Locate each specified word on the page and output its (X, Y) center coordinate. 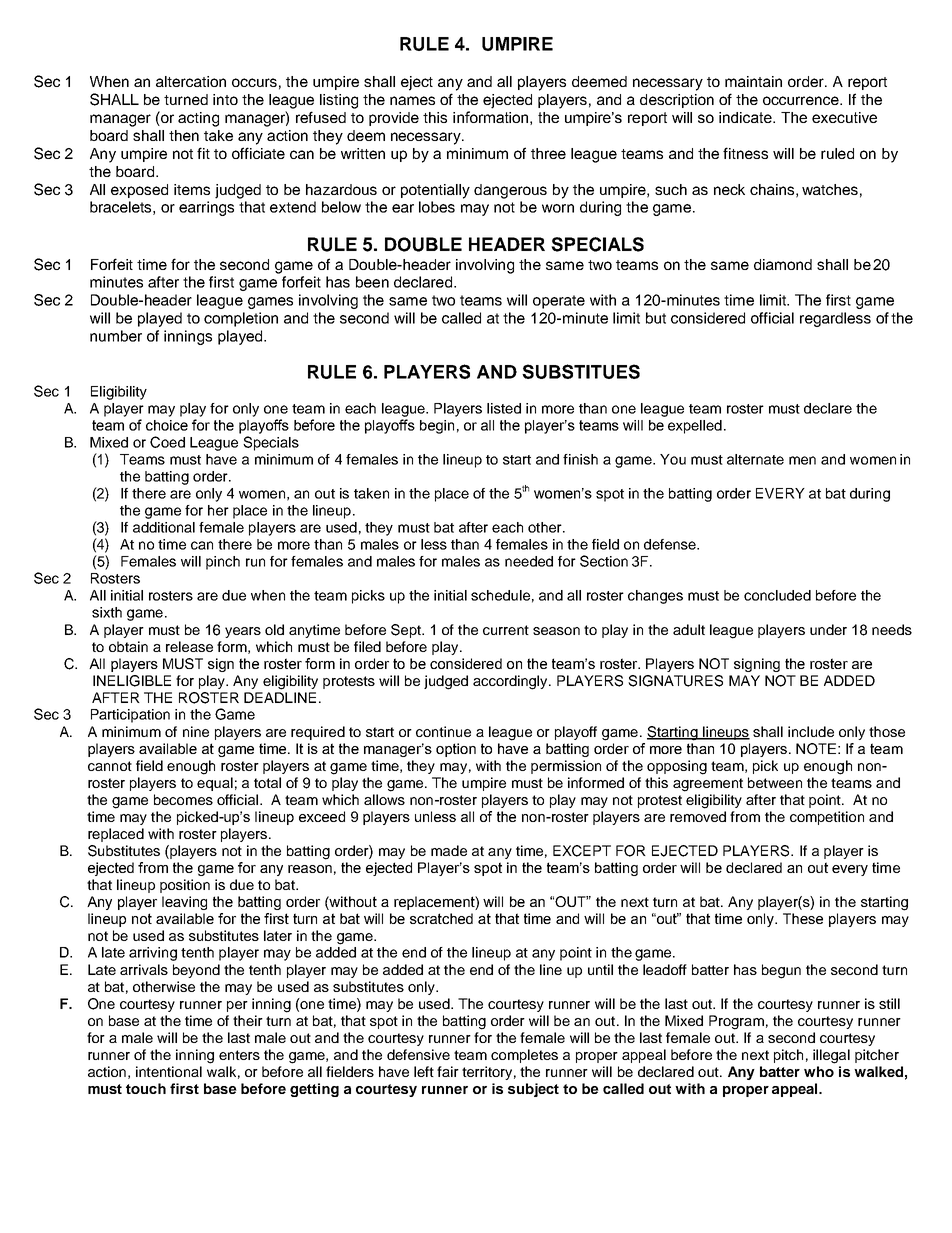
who (819, 1071)
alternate (755, 459)
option (456, 750)
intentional (169, 1071)
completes (524, 1056)
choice (167, 425)
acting (198, 119)
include (811, 731)
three (548, 153)
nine (196, 731)
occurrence (802, 100)
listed (504, 408)
